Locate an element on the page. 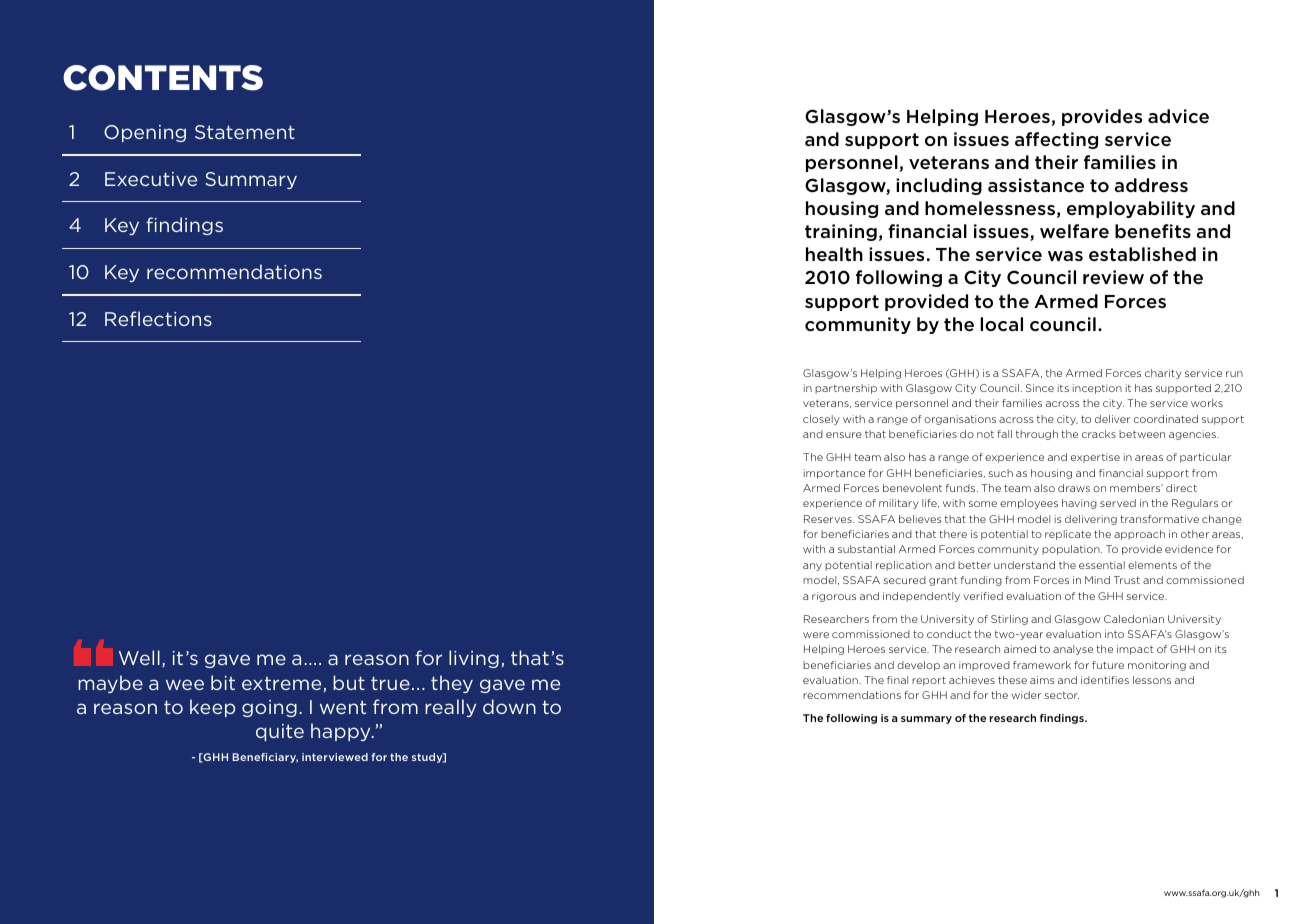  partnership is located at coordinates (846, 389).
